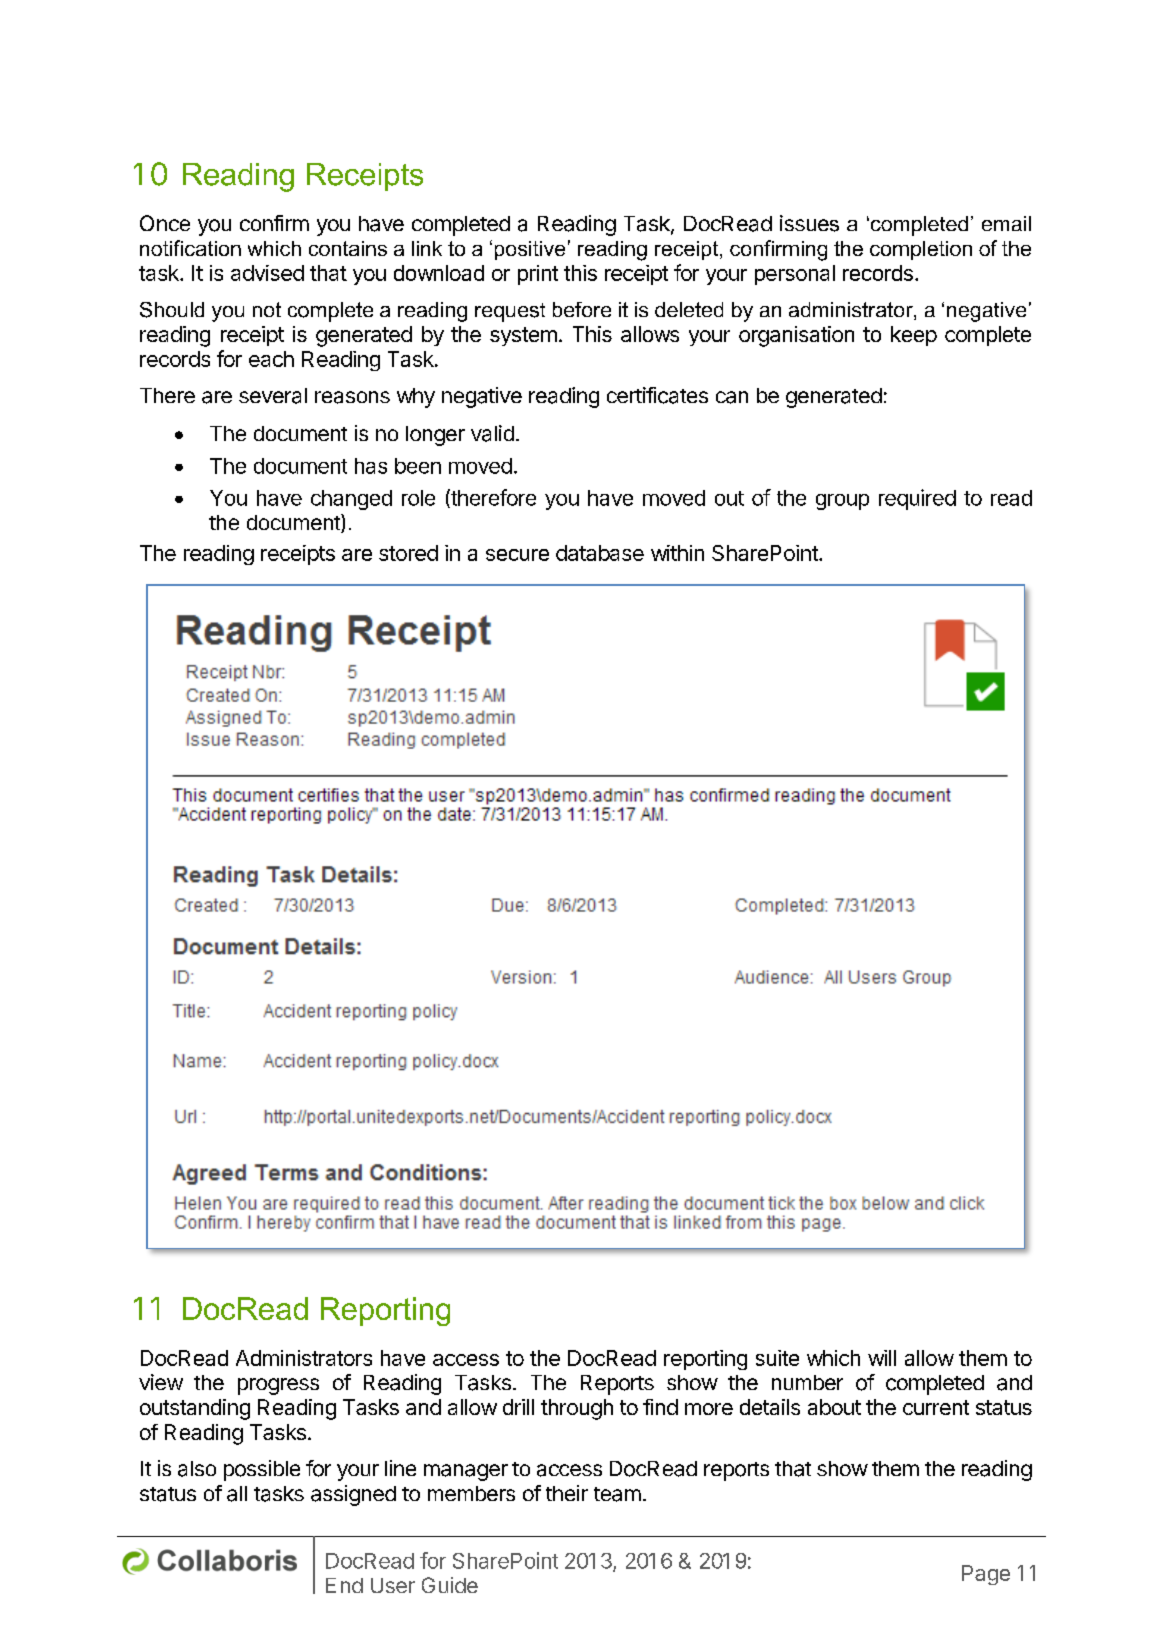 The width and height of the document is (1165, 1648). What do you see at coordinates (567, 1493) in the document?
I see `their` at bounding box center [567, 1493].
